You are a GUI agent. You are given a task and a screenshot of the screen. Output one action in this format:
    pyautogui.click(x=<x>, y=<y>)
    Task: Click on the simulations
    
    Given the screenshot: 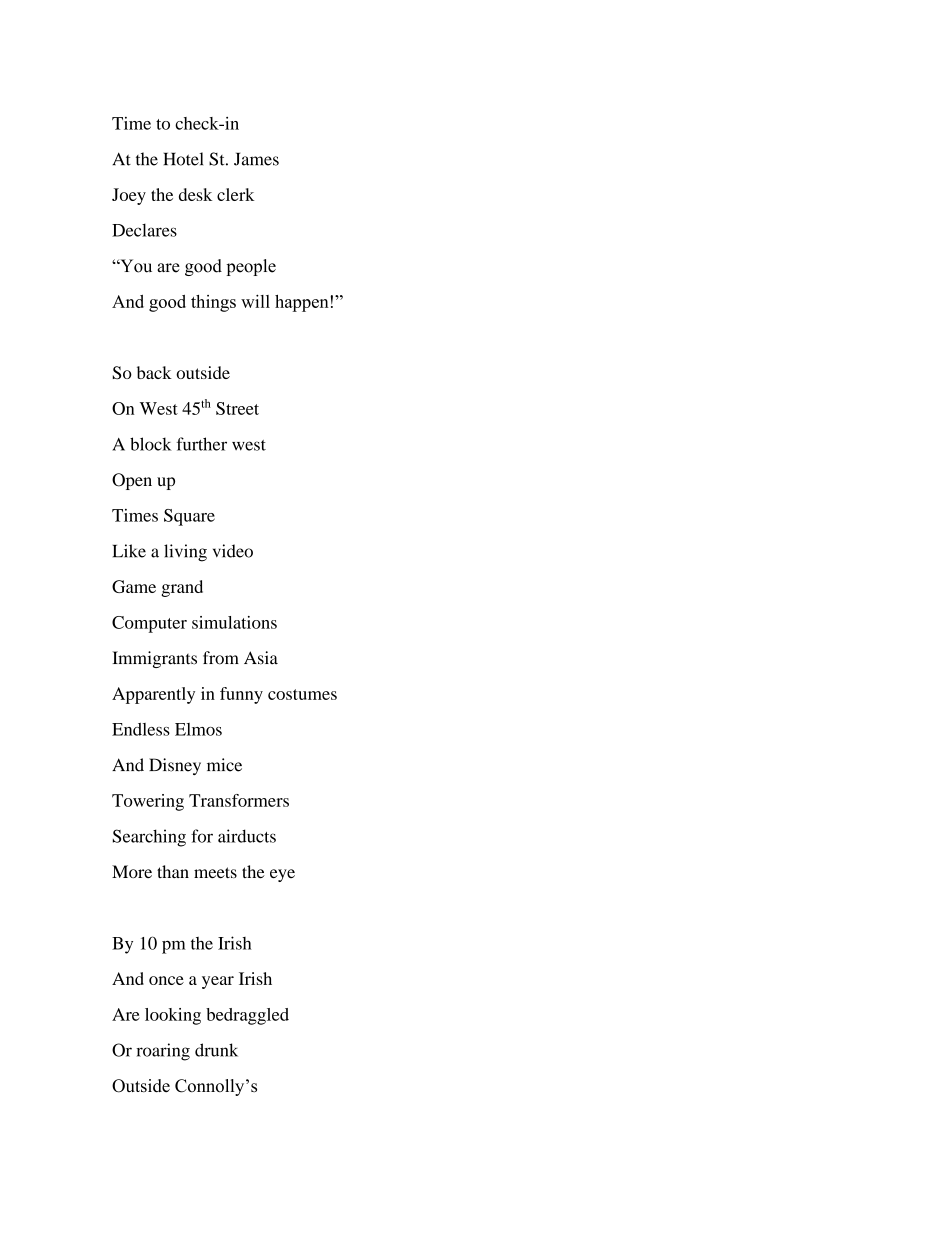 What is the action you would take?
    pyautogui.click(x=234, y=622)
